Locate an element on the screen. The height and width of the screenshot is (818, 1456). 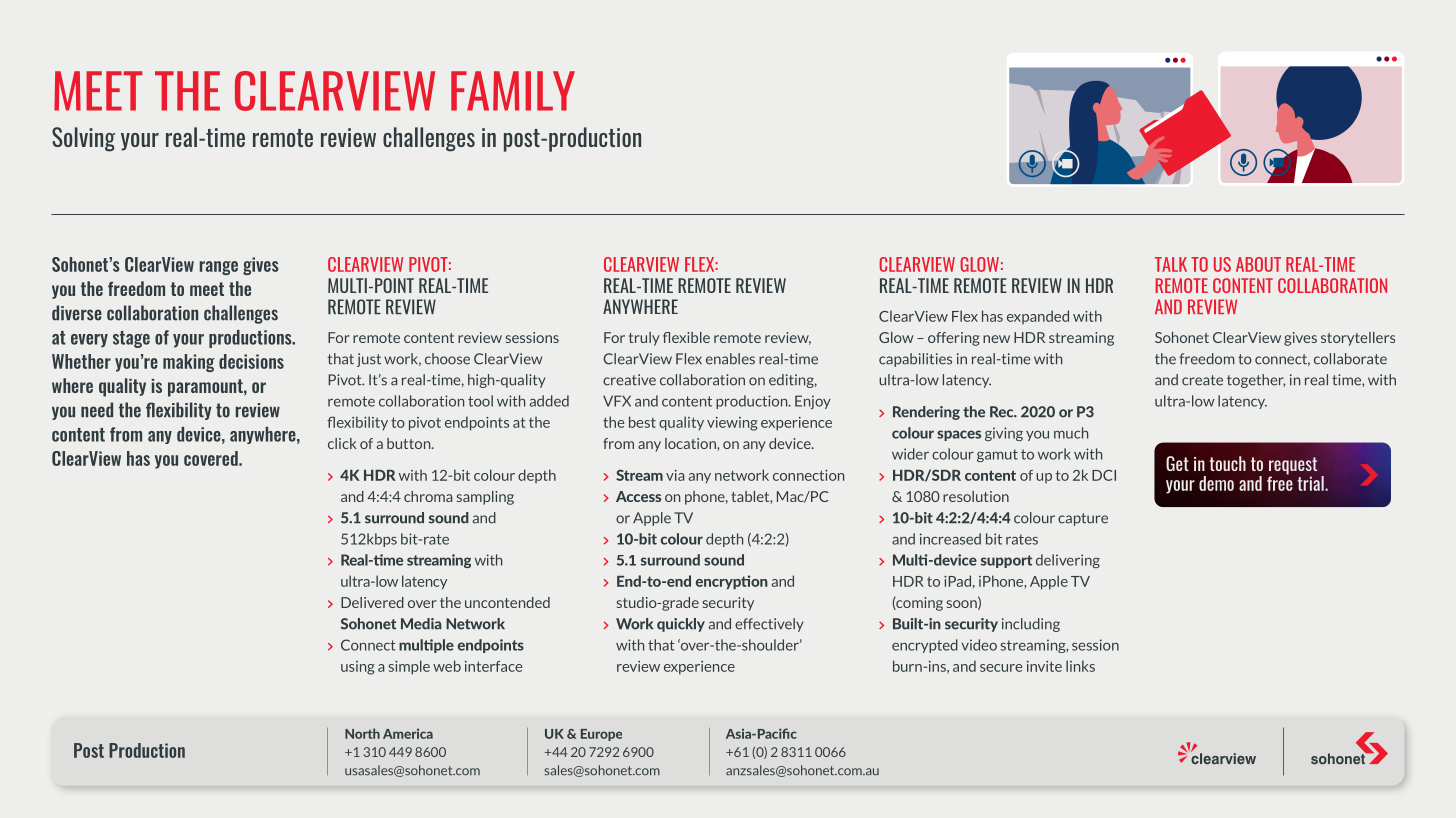
TALK is located at coordinates (1171, 264).
